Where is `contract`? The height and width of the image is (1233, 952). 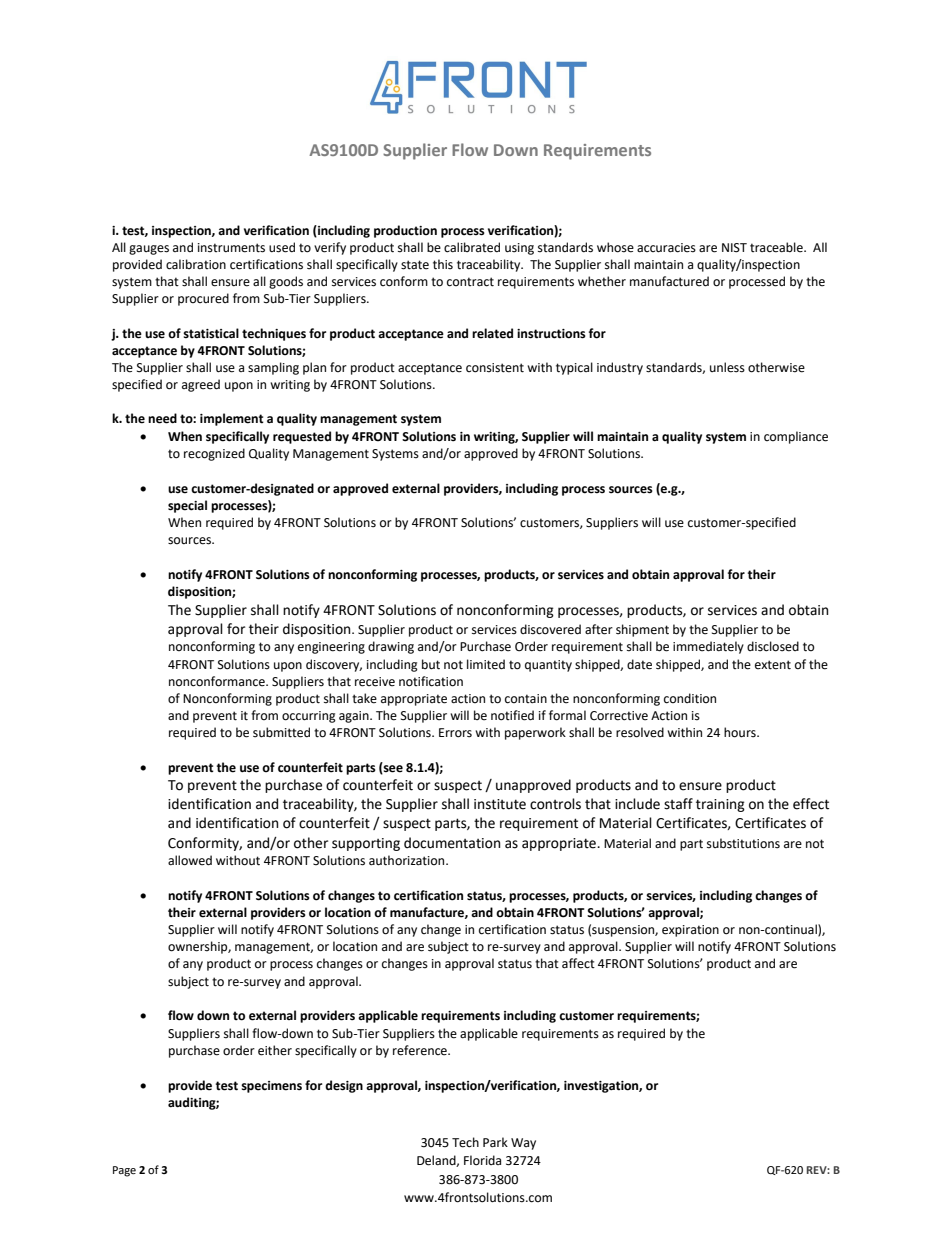 contract is located at coordinates (470, 282).
